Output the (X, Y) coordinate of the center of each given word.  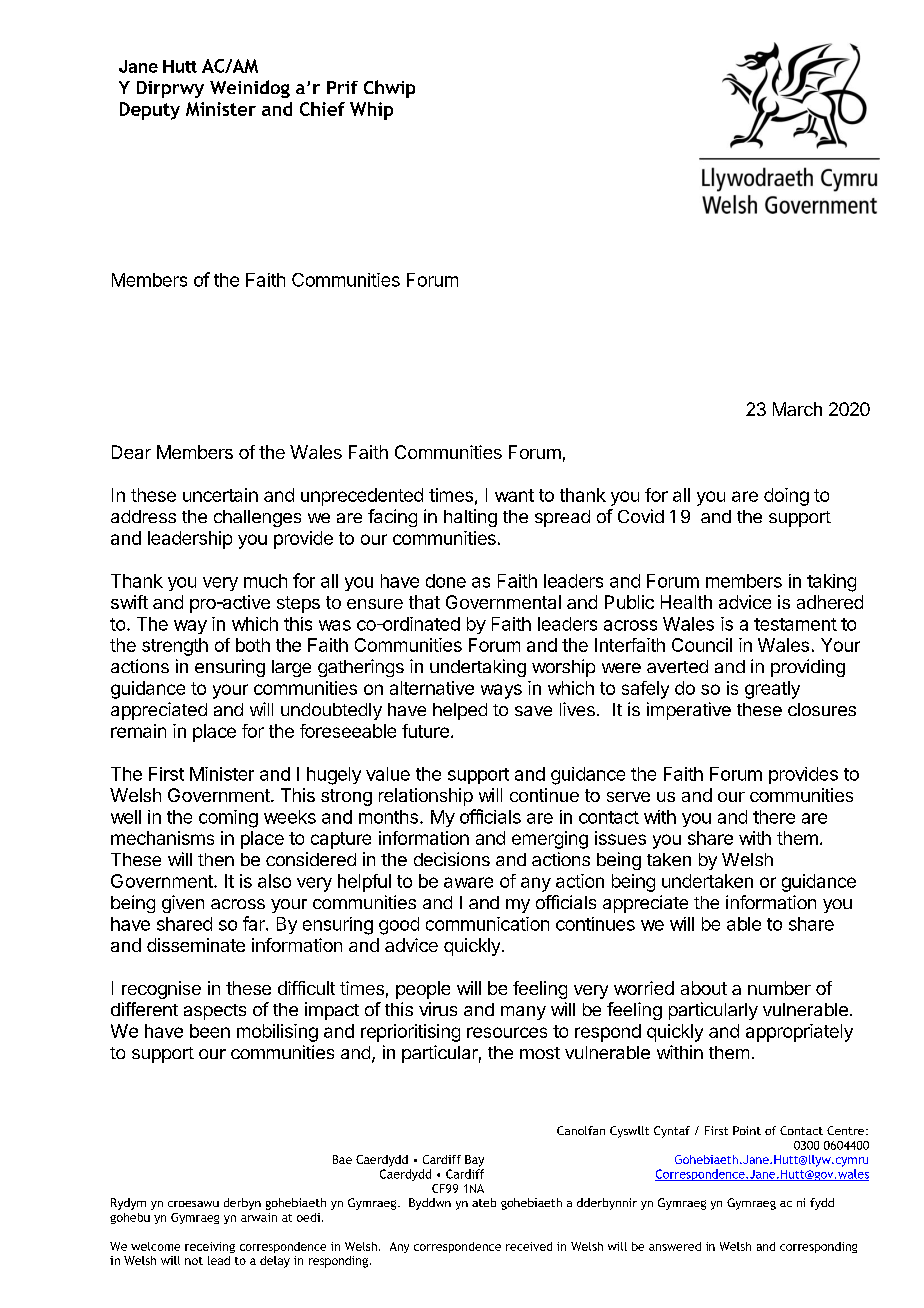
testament (795, 624)
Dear (131, 452)
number (779, 988)
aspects (215, 1012)
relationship (426, 797)
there (774, 817)
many (523, 1013)
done (446, 581)
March (797, 409)
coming (228, 819)
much (265, 581)
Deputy (150, 111)
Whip (371, 111)
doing (786, 497)
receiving (210, 1247)
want (514, 495)
